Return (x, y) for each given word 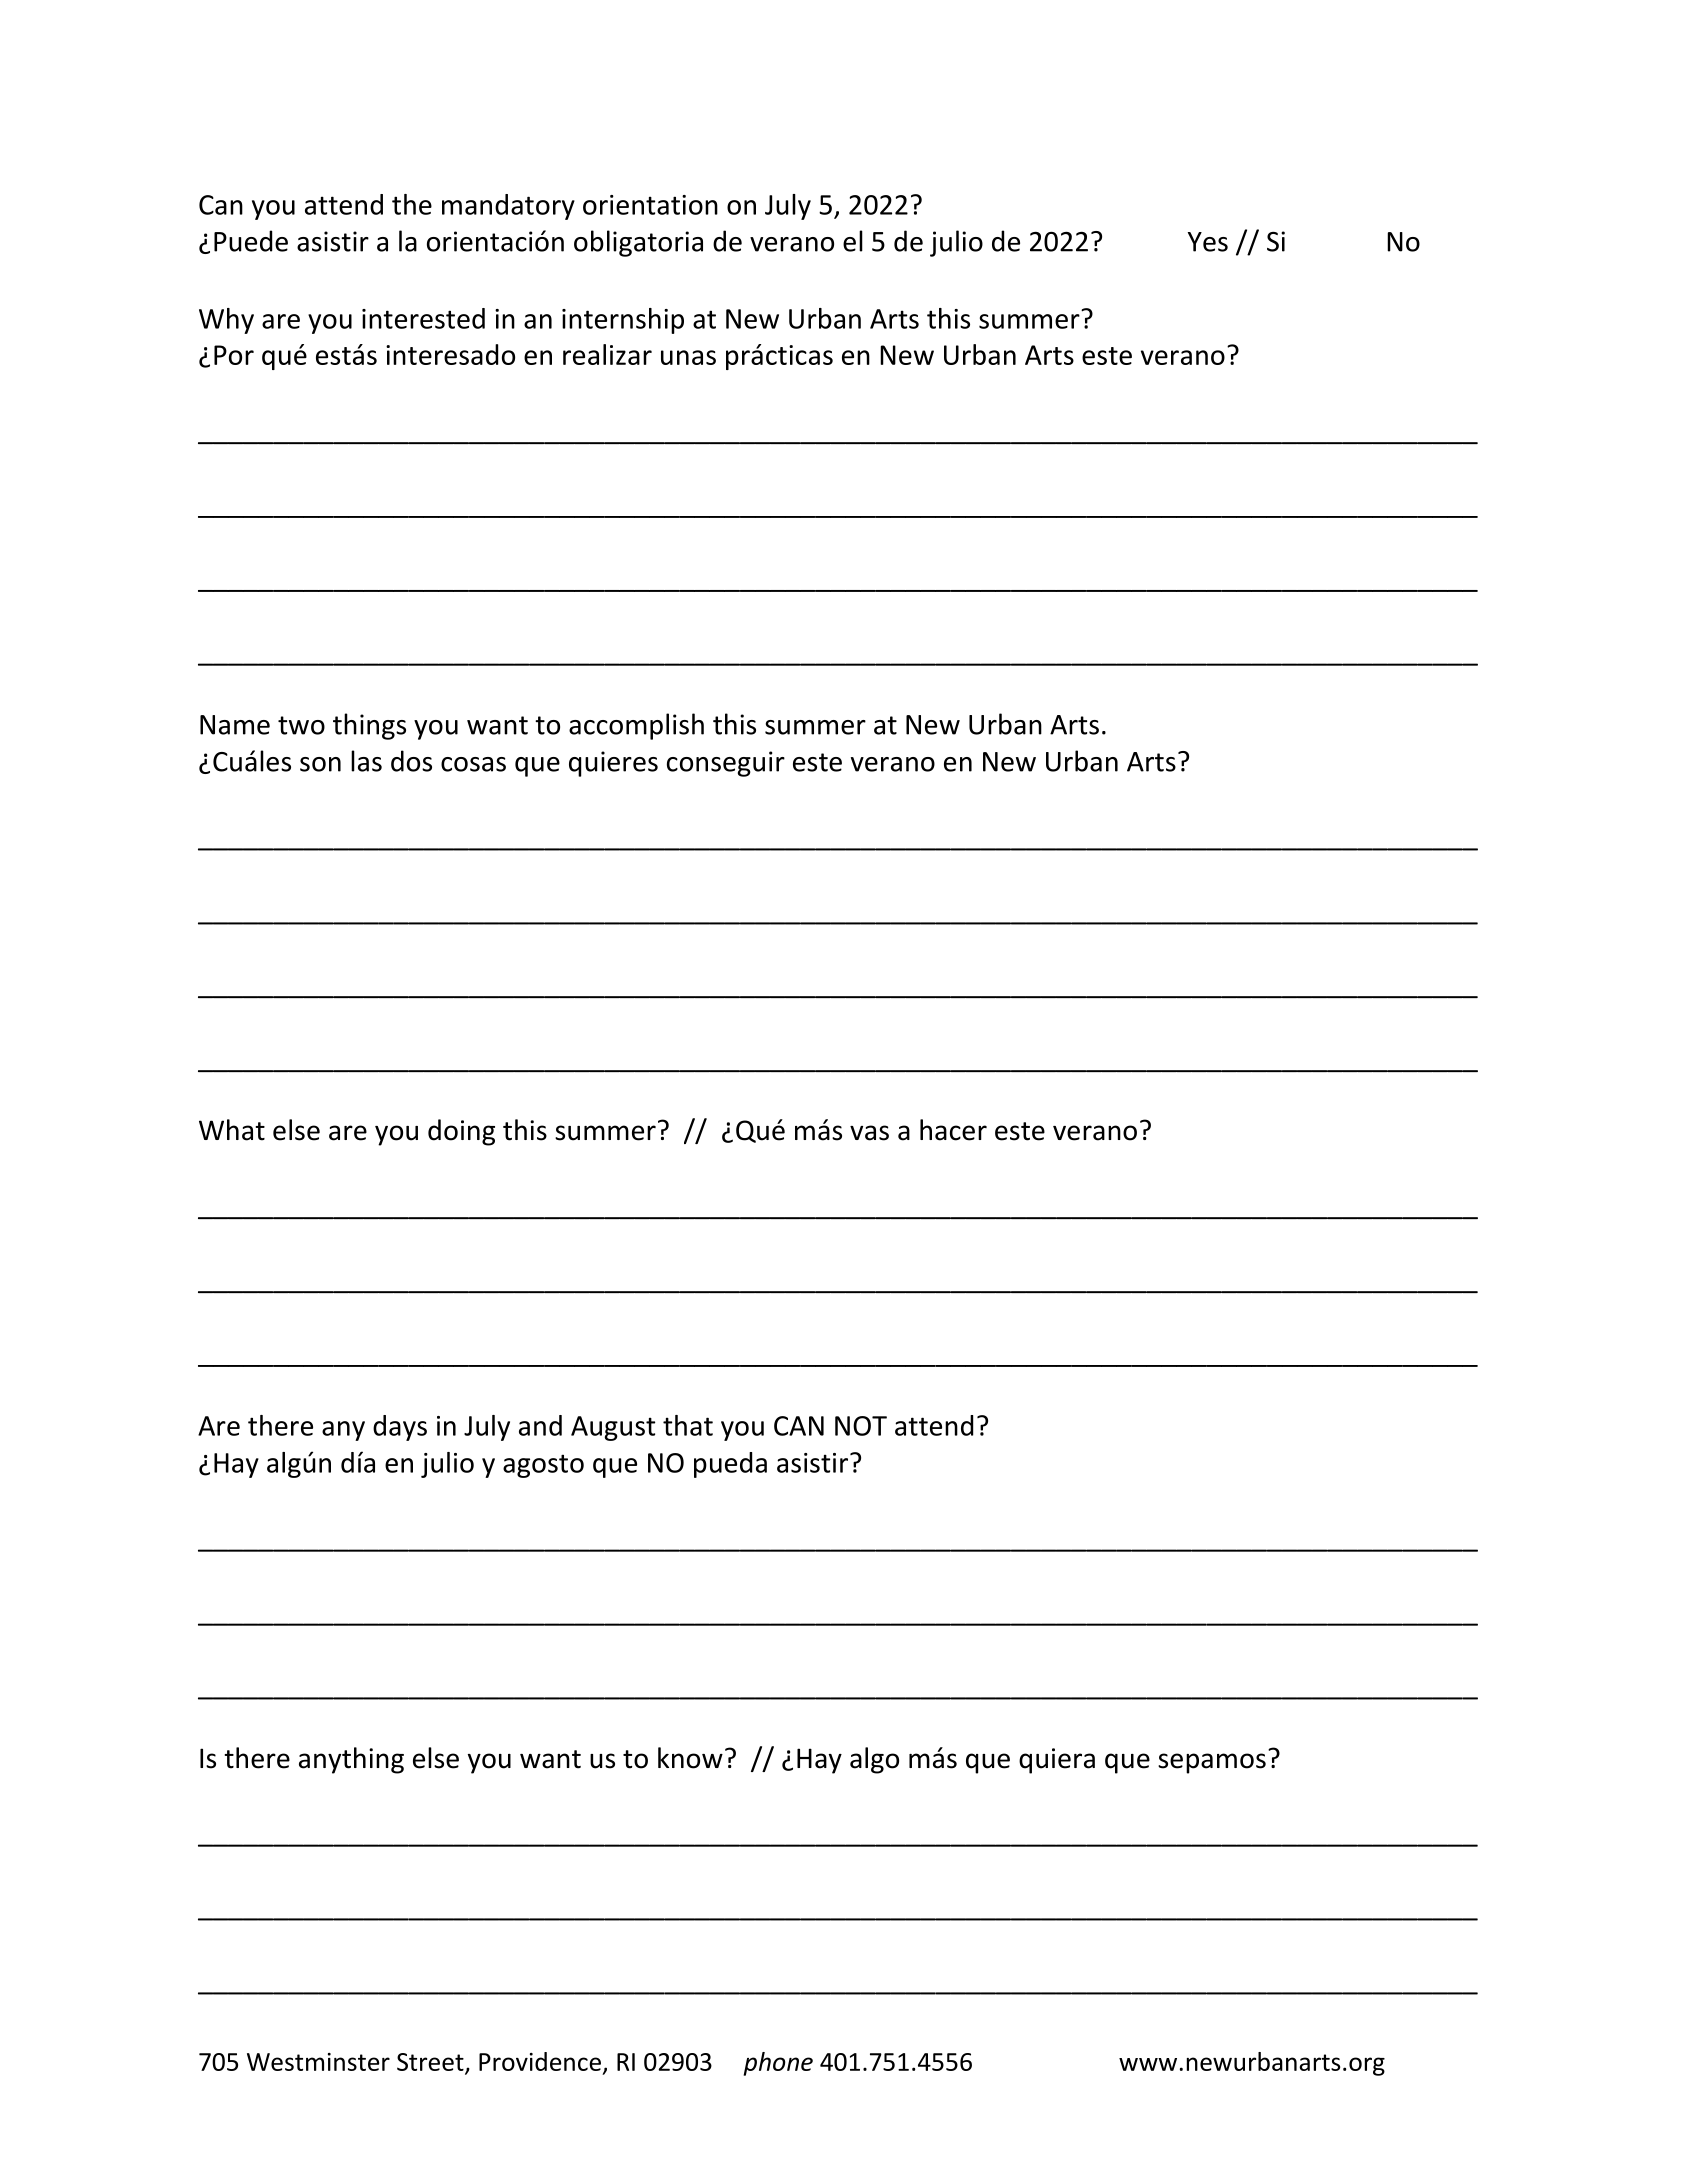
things (369, 726)
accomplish (636, 726)
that (688, 1425)
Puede (251, 241)
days (400, 1428)
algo (874, 1760)
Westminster (318, 2062)
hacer (953, 1130)
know (690, 1758)
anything (351, 1760)
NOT (861, 1426)
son (320, 764)
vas (869, 1133)
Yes (1208, 242)
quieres (613, 764)
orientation (650, 205)
